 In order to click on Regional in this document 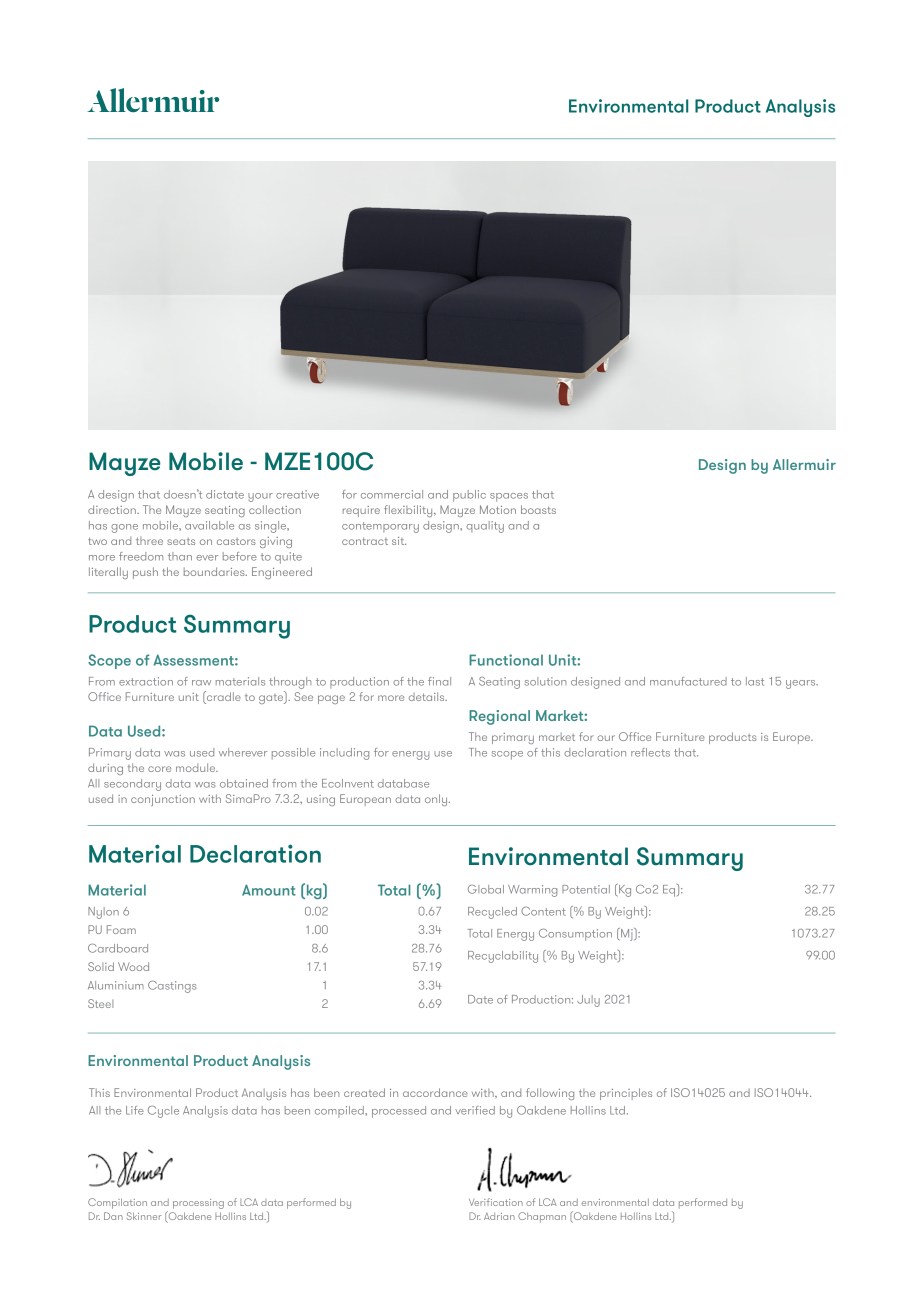, I will do `click(499, 717)`.
